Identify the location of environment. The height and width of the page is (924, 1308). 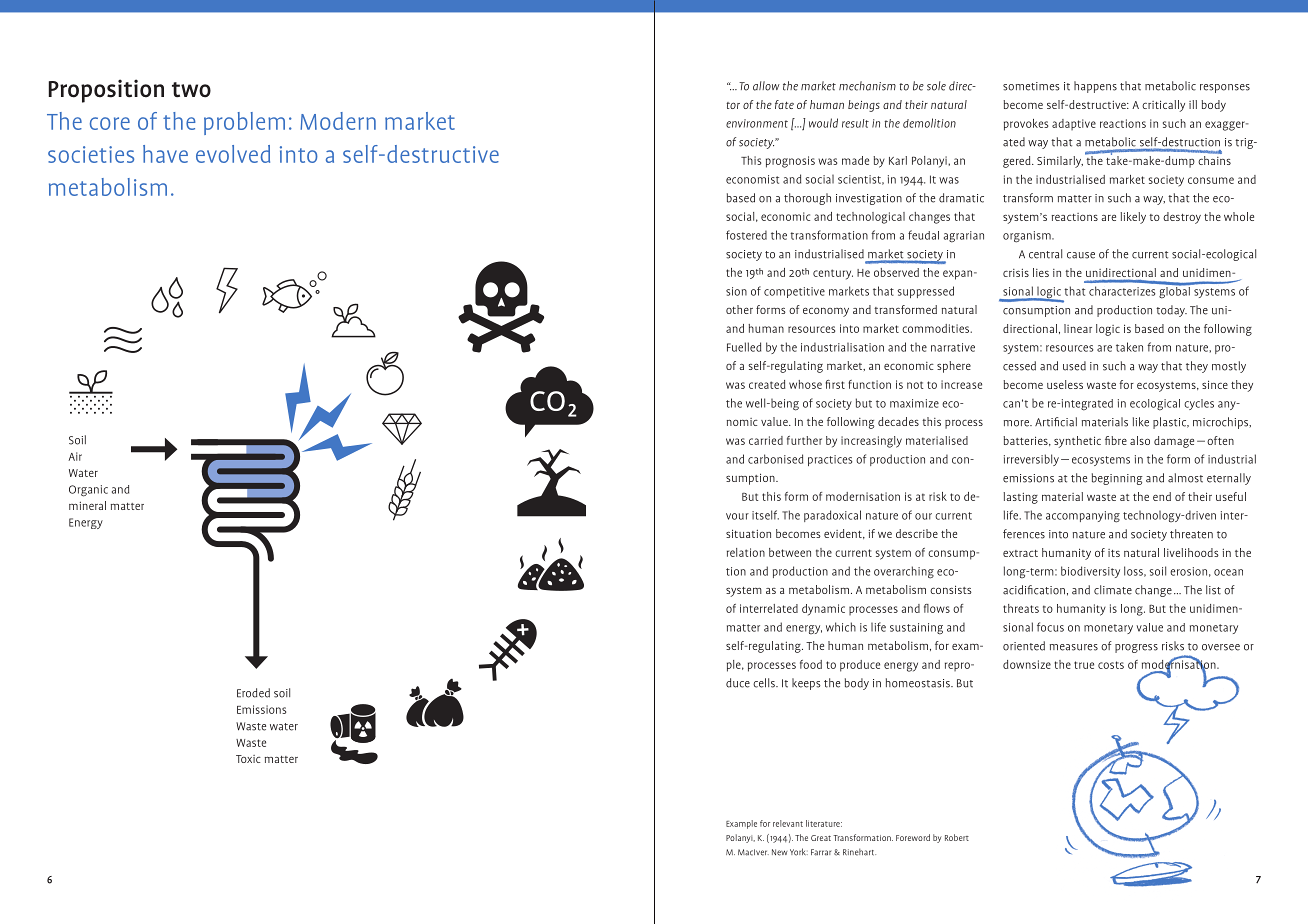
(757, 123).
